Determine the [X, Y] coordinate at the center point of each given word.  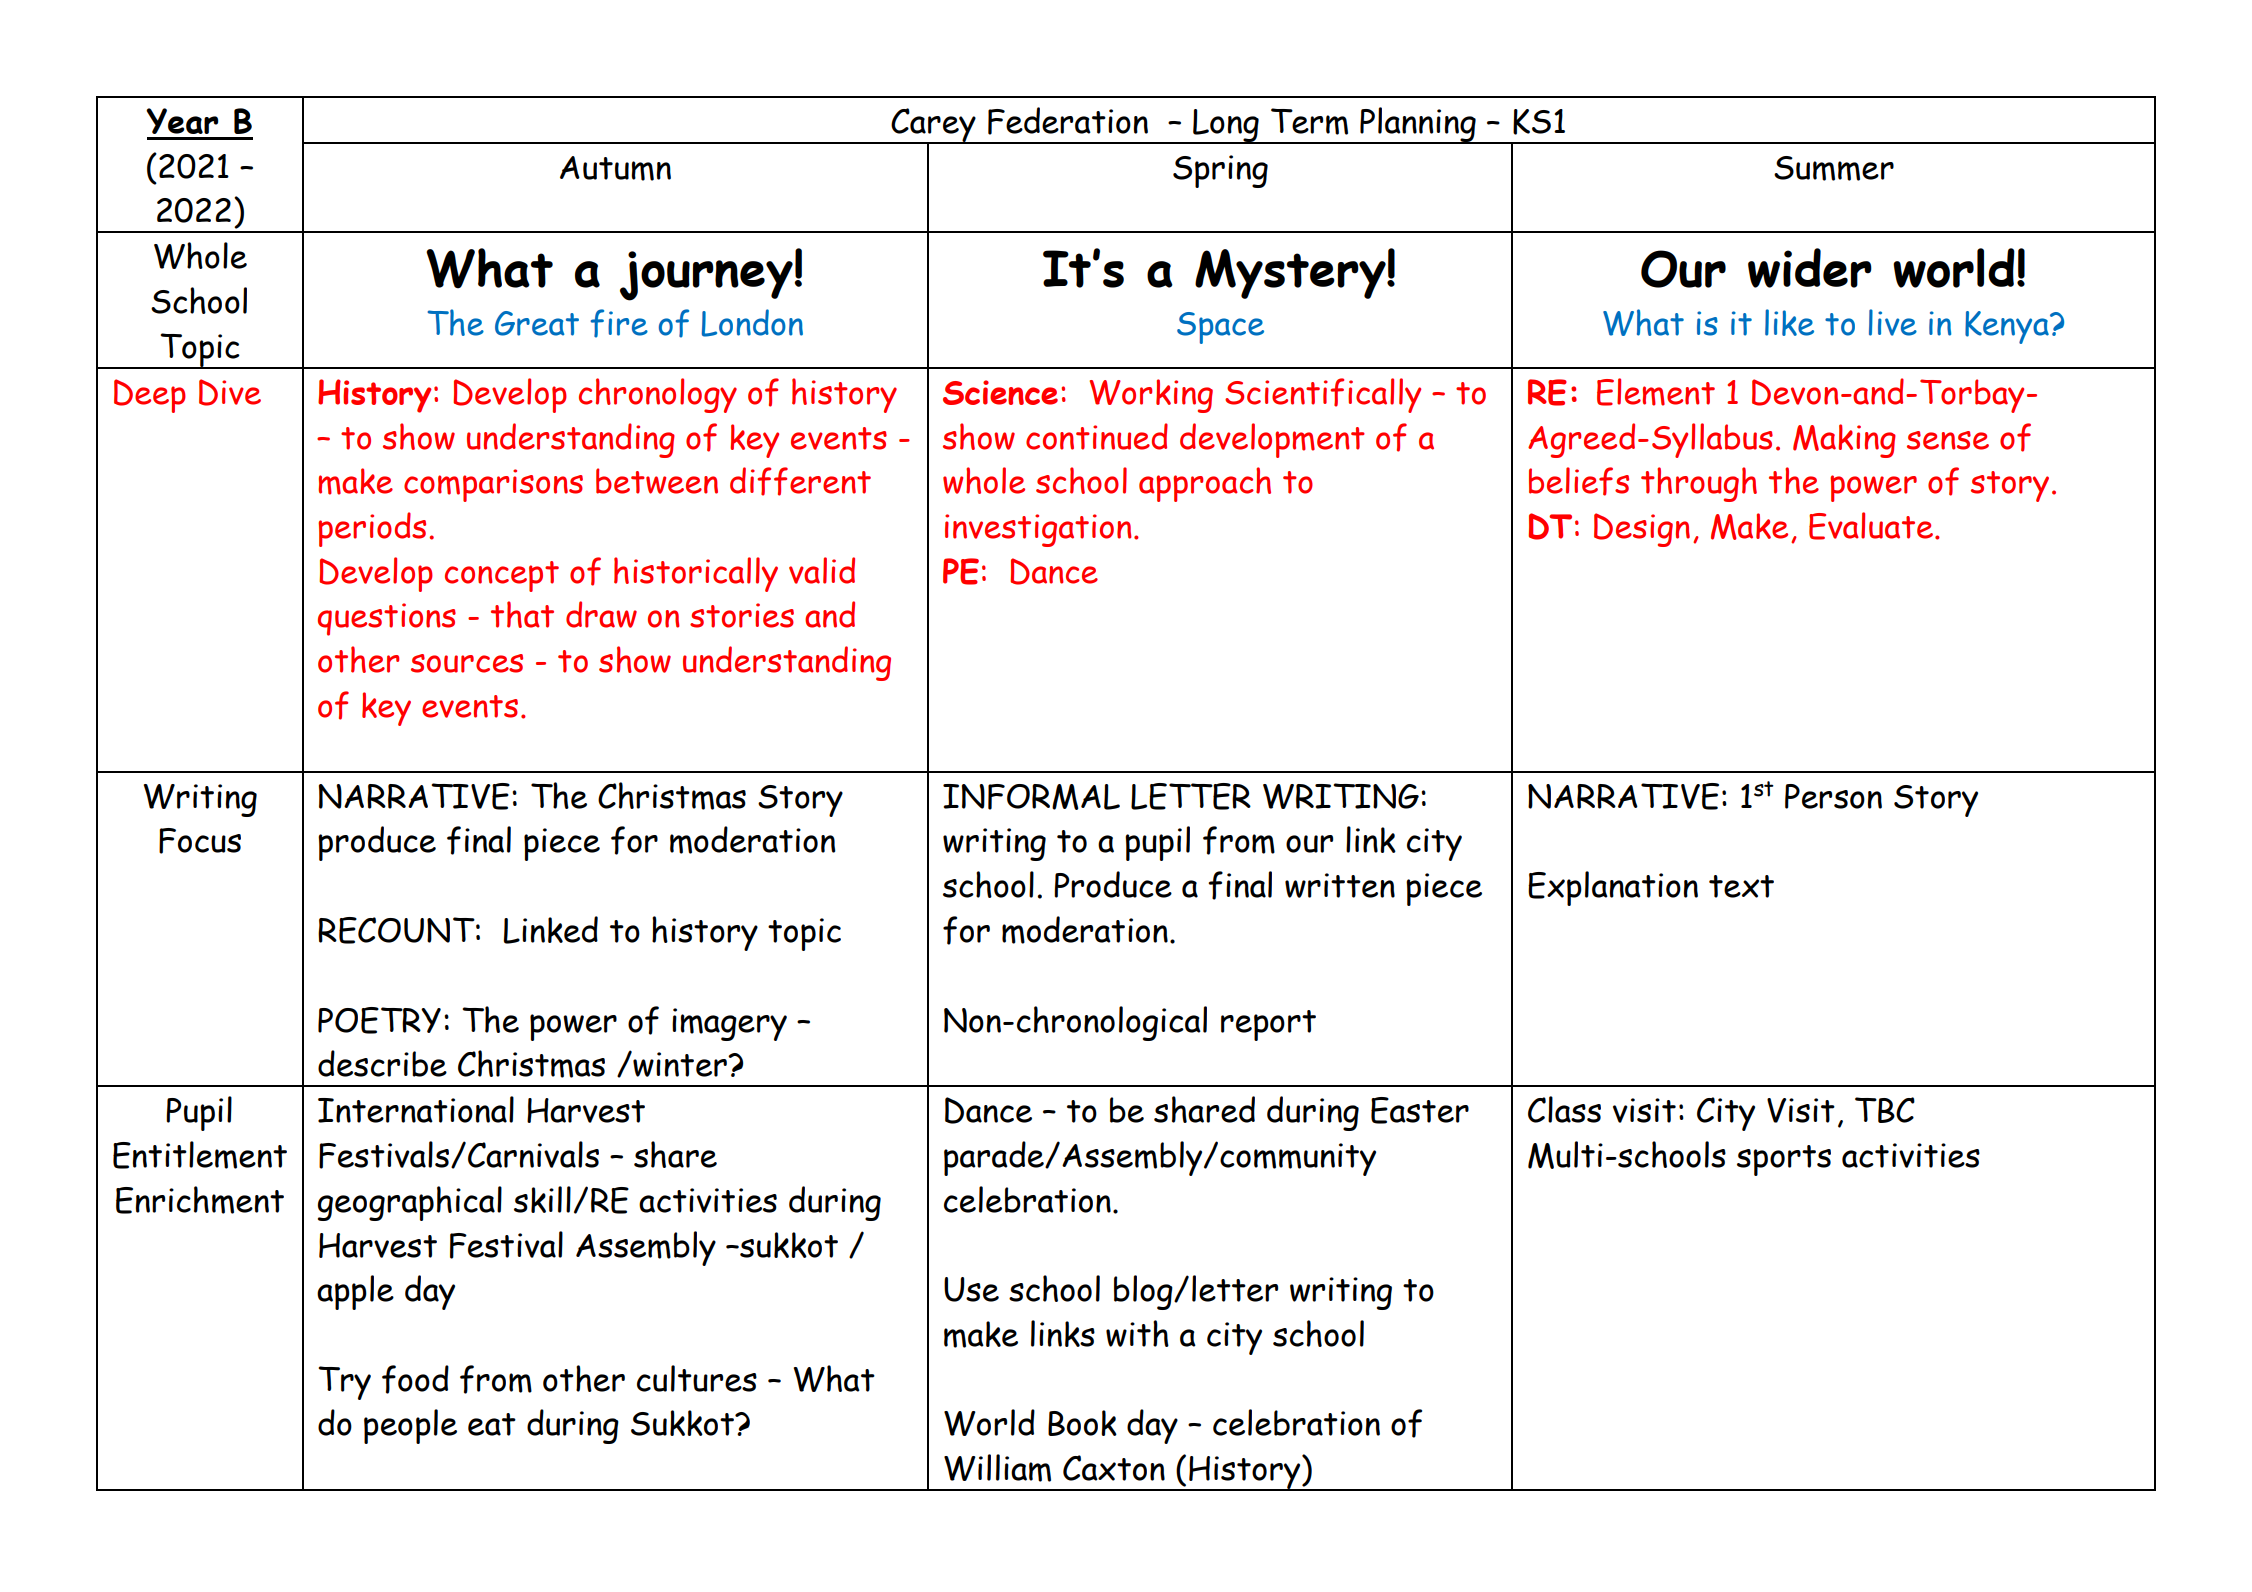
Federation [1068, 121]
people [410, 1426]
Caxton [1114, 1468]
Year [182, 121]
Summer [1834, 168]
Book [1082, 1423]
